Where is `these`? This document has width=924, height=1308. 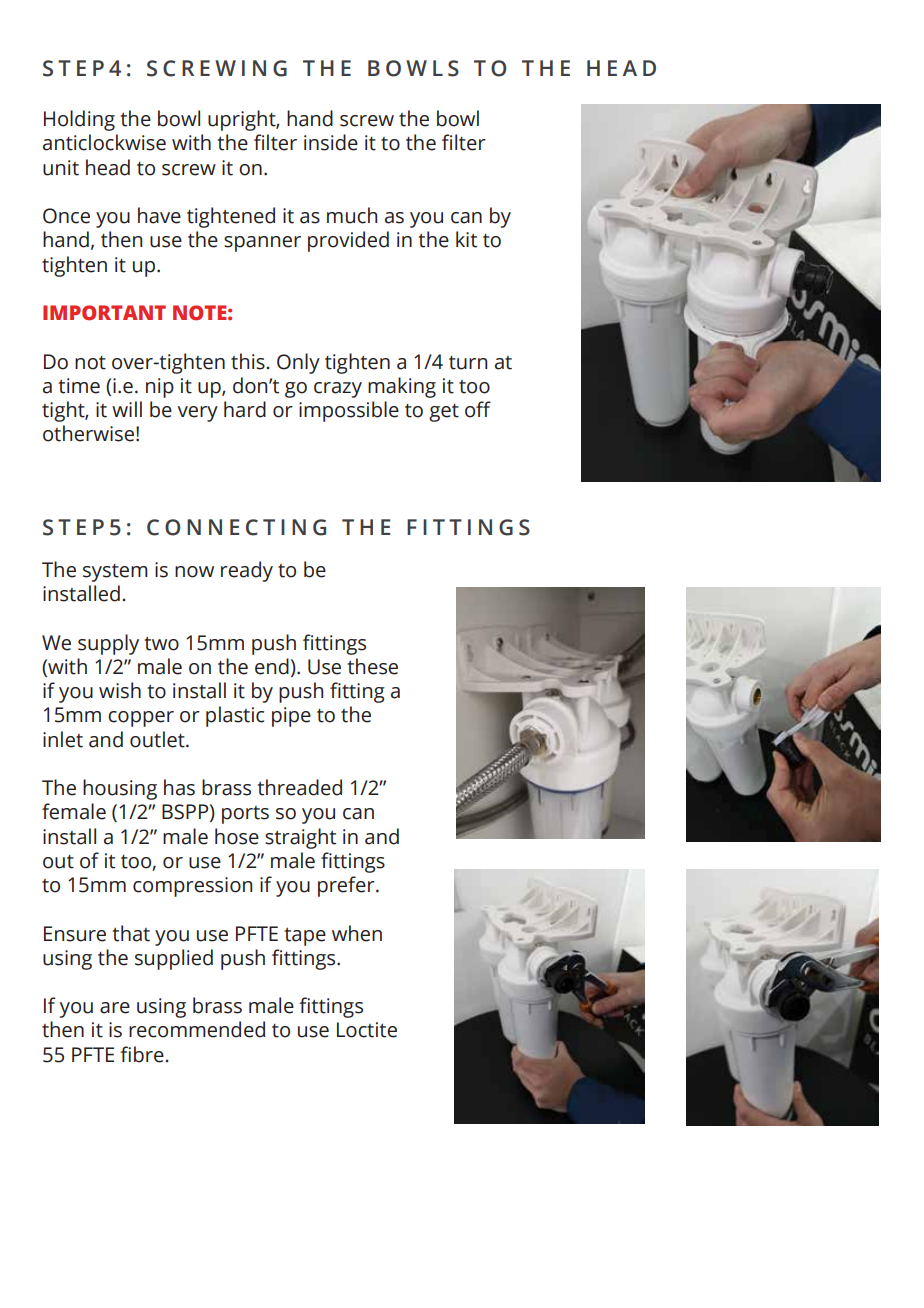
these is located at coordinates (372, 666).
